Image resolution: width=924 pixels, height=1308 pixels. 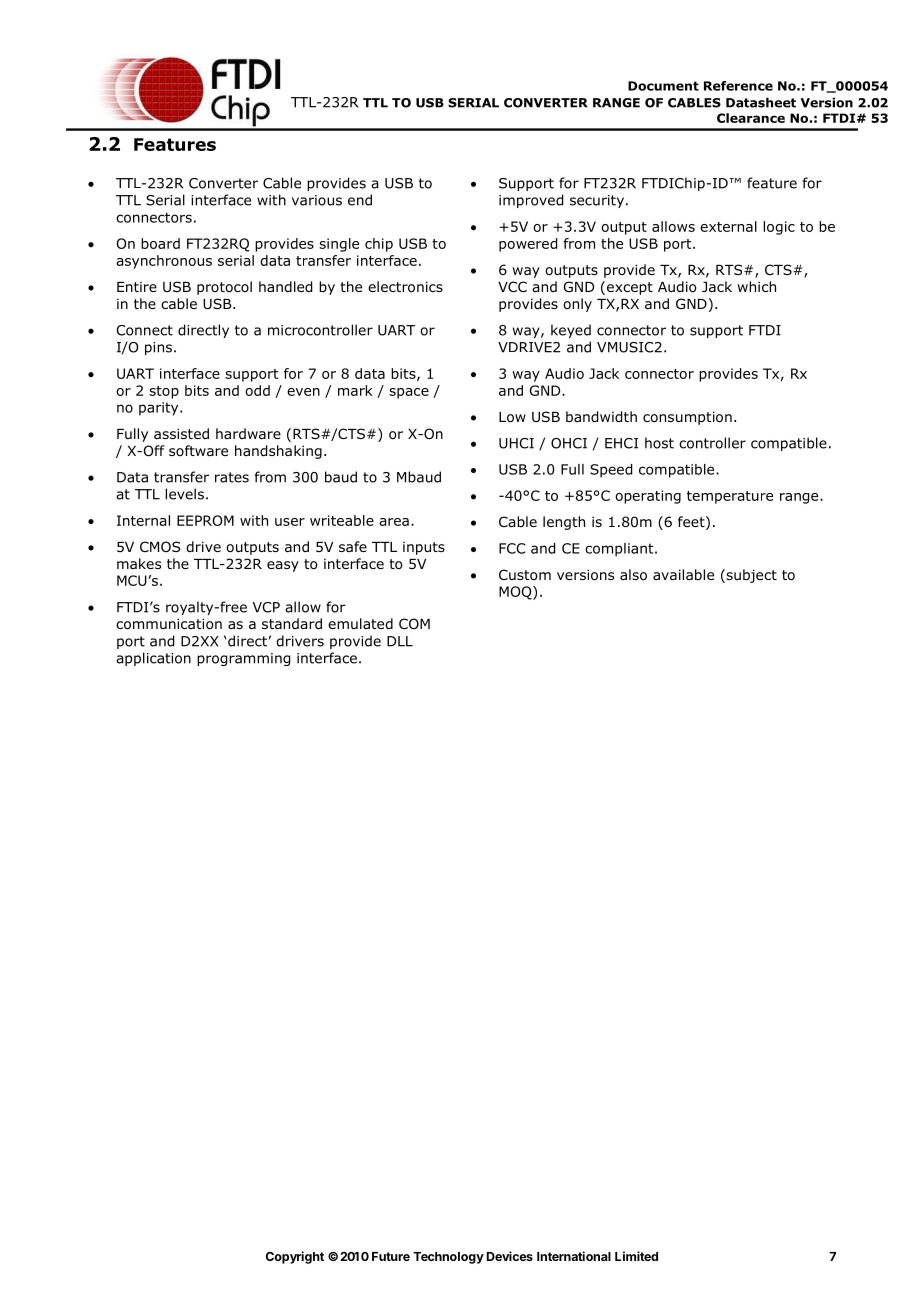 I want to click on programming, so click(x=243, y=659).
